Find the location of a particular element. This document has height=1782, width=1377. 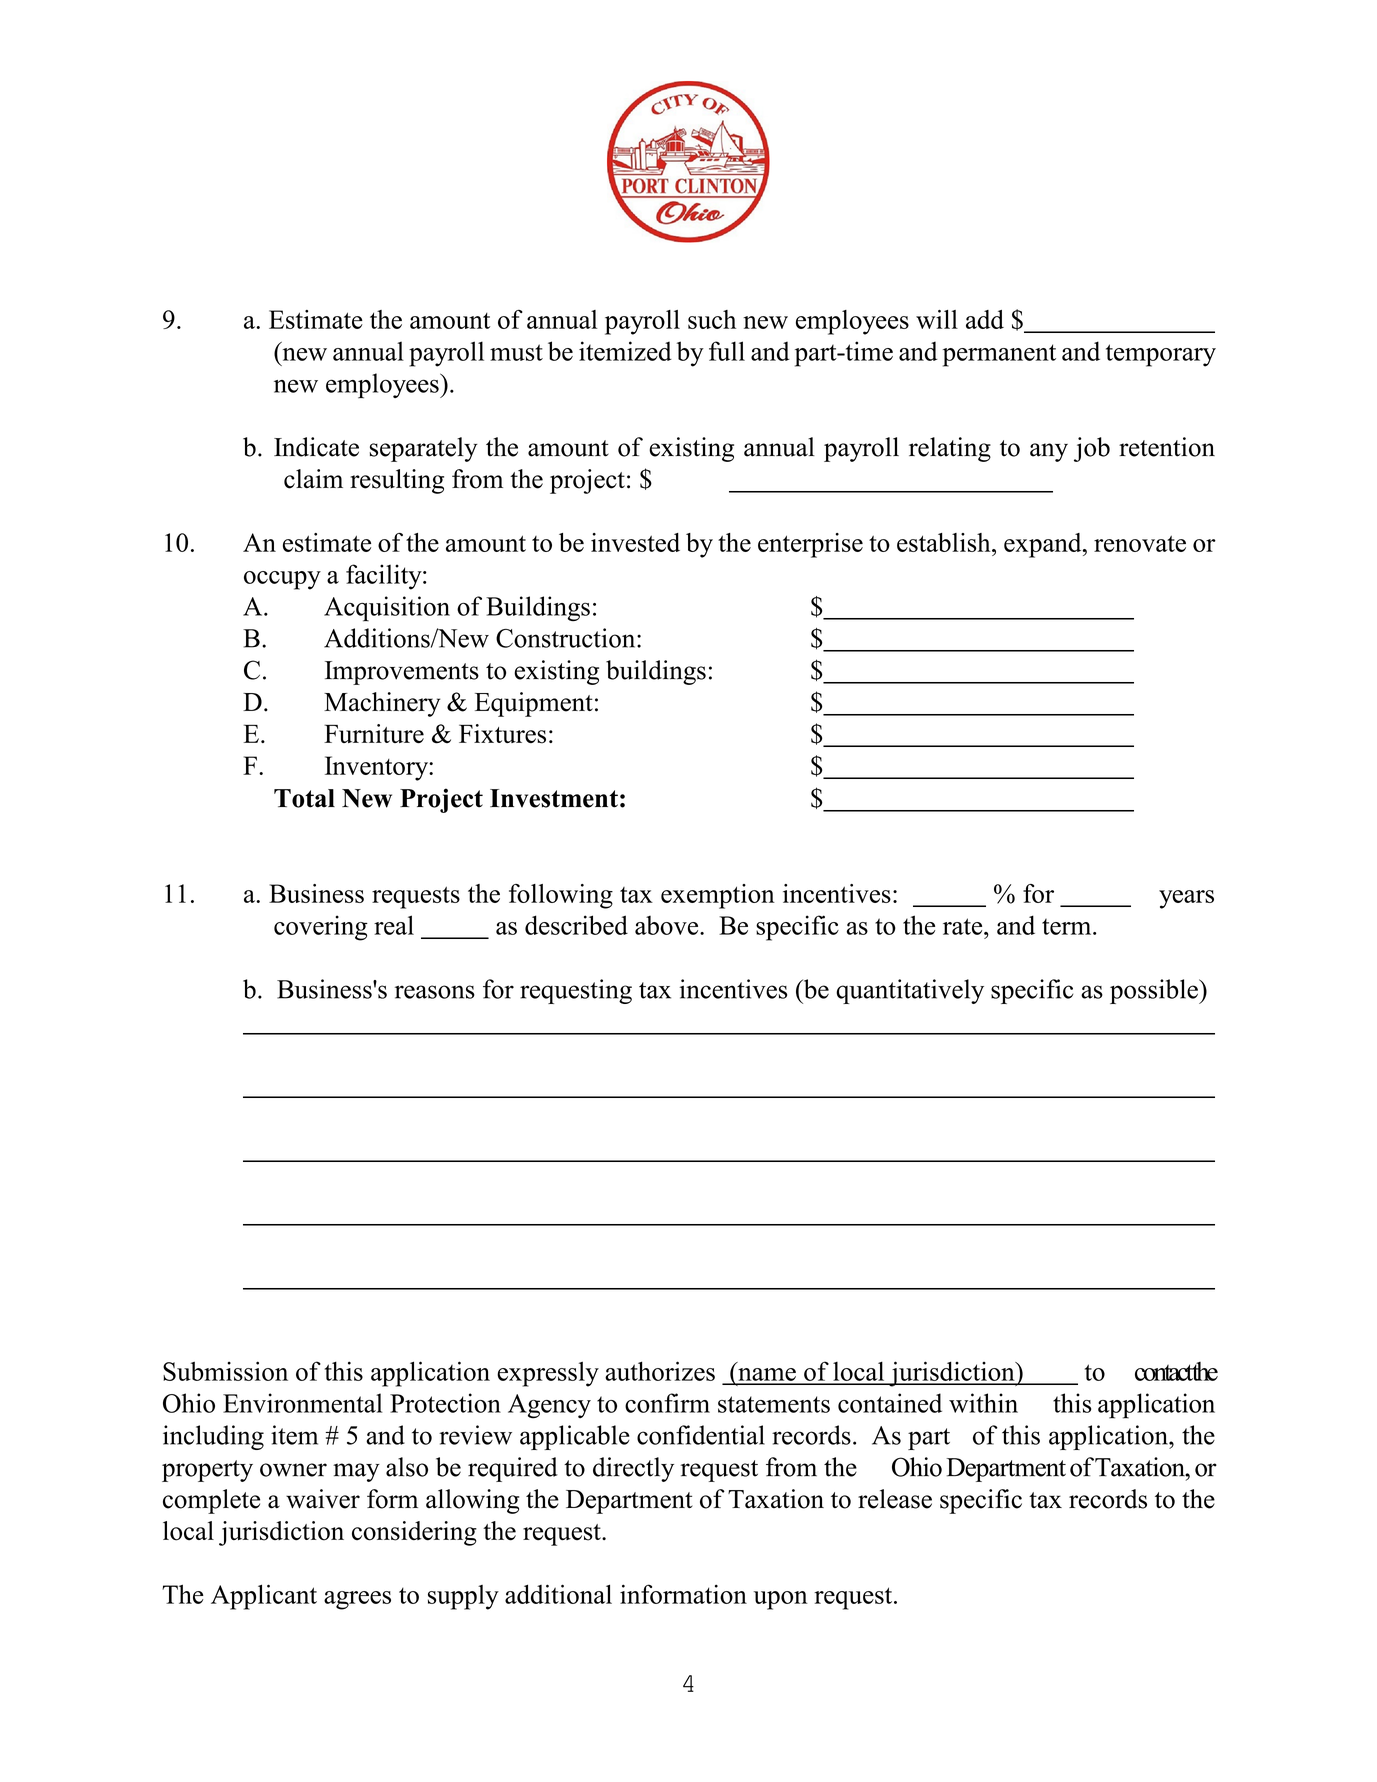

full is located at coordinates (727, 351).
